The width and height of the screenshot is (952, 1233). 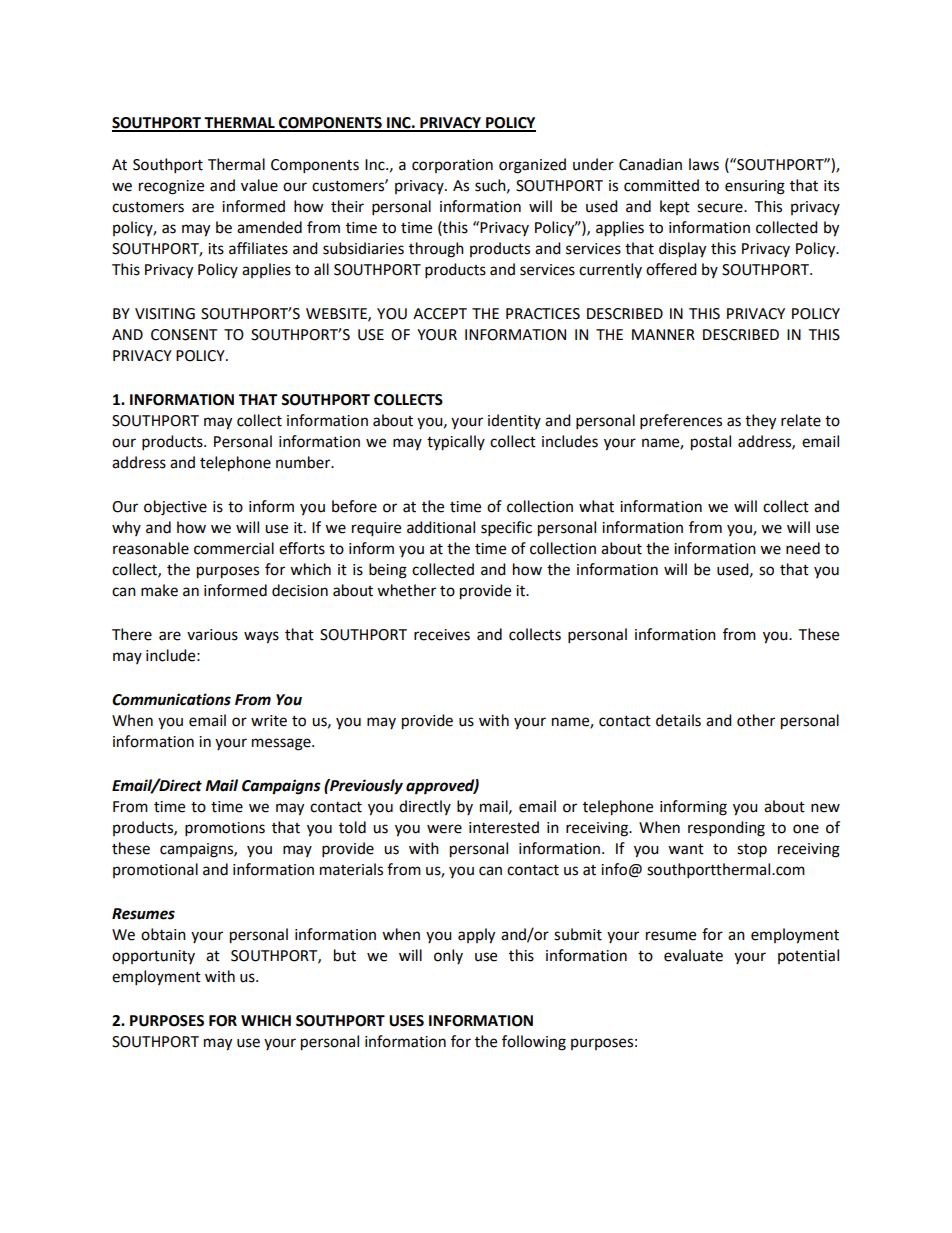 What do you see at coordinates (153, 957) in the screenshot?
I see `opportunity` at bounding box center [153, 957].
